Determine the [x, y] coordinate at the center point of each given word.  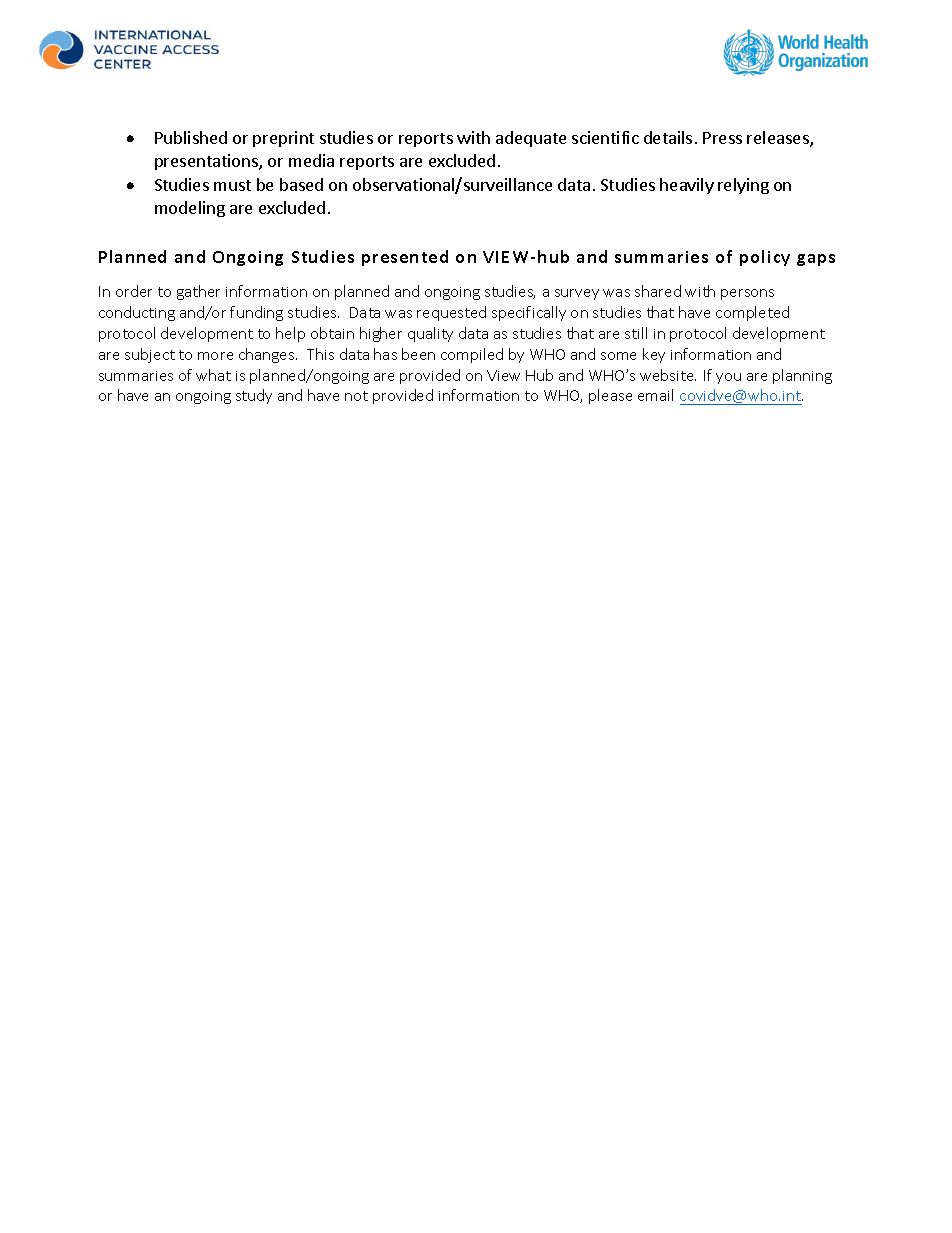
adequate [531, 139]
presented [405, 258]
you [728, 378]
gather [198, 292]
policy [765, 258]
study [254, 396]
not [356, 396]
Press [722, 138]
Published [191, 137]
